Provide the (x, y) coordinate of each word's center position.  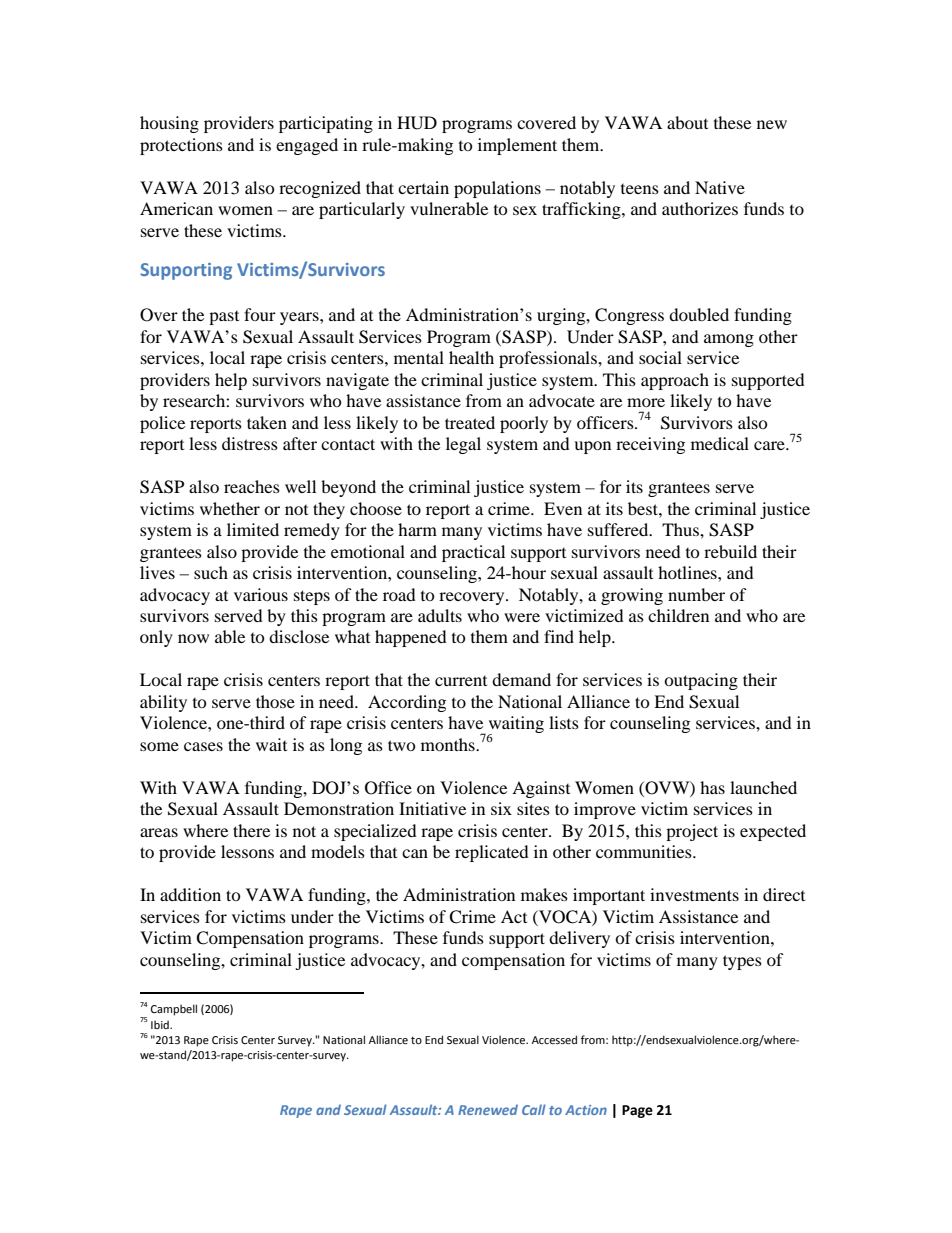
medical (720, 443)
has (712, 787)
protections (181, 146)
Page (637, 1111)
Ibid (161, 1024)
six (501, 808)
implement (517, 146)
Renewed (488, 1109)
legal (463, 445)
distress (250, 443)
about (687, 122)
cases (203, 746)
